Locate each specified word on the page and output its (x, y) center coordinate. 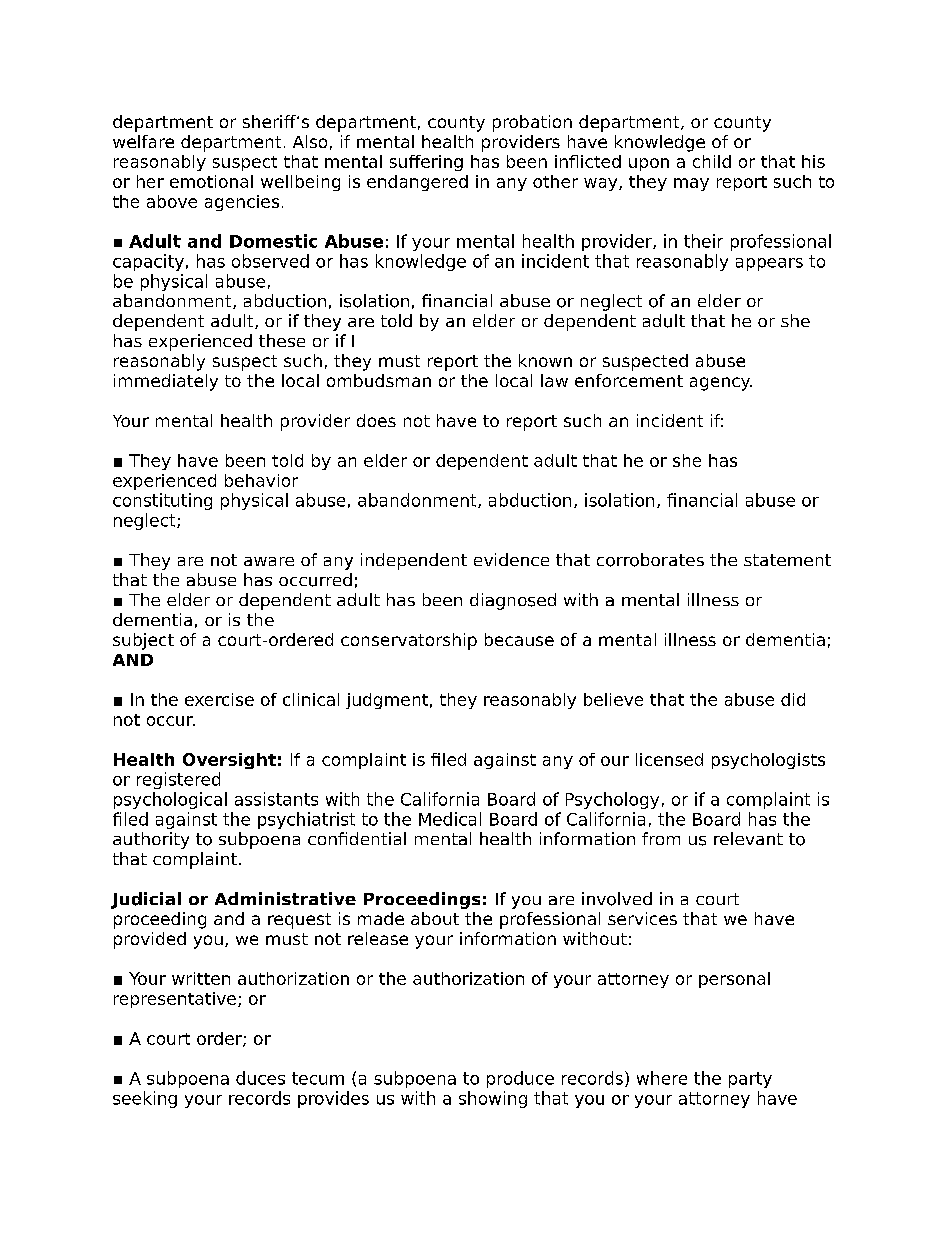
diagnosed (513, 601)
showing (493, 1099)
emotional (211, 181)
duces (260, 1078)
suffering (426, 163)
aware (269, 561)
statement (787, 560)
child (712, 161)
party (750, 1080)
